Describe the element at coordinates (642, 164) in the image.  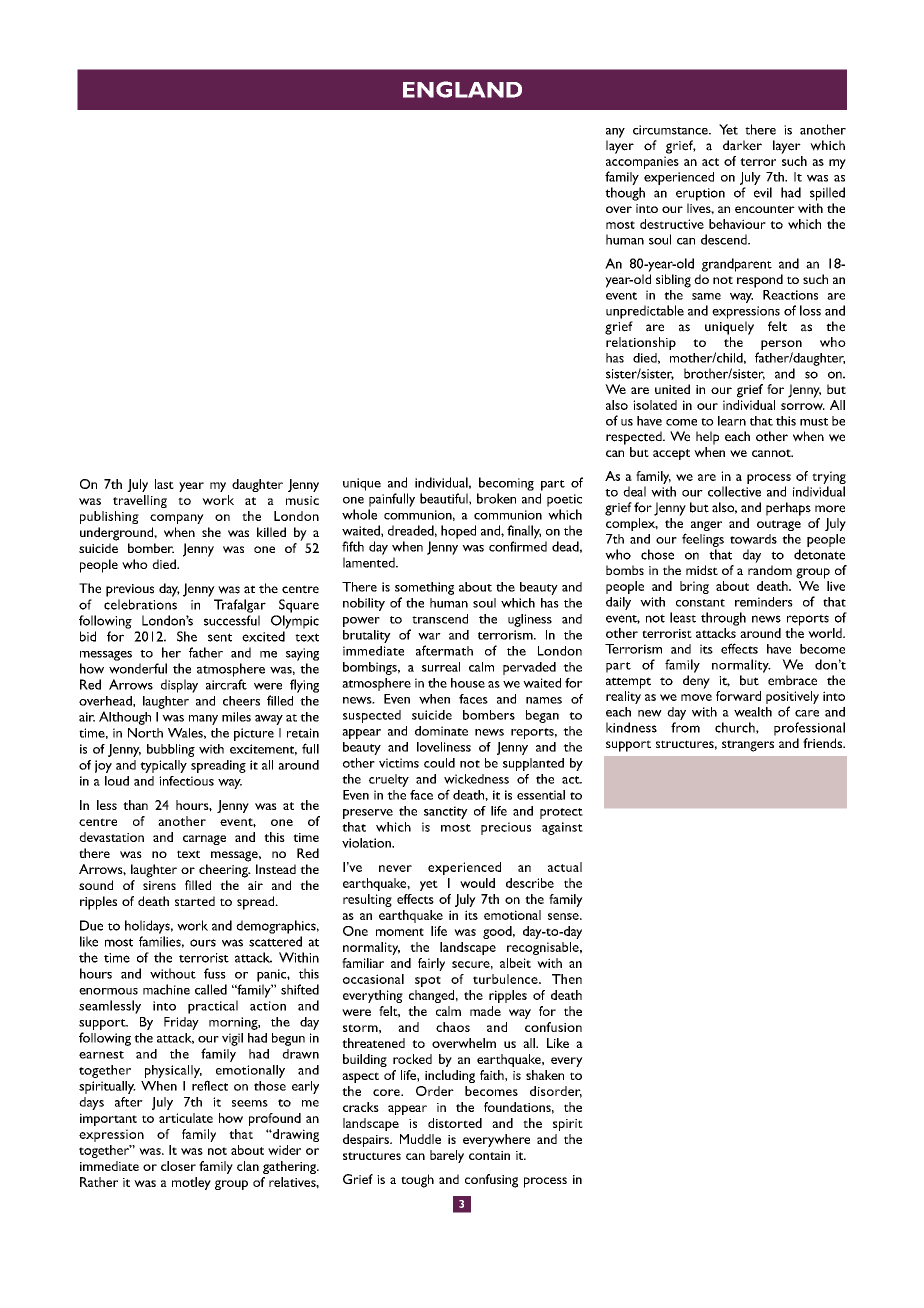
I see `accompanies` at that location.
